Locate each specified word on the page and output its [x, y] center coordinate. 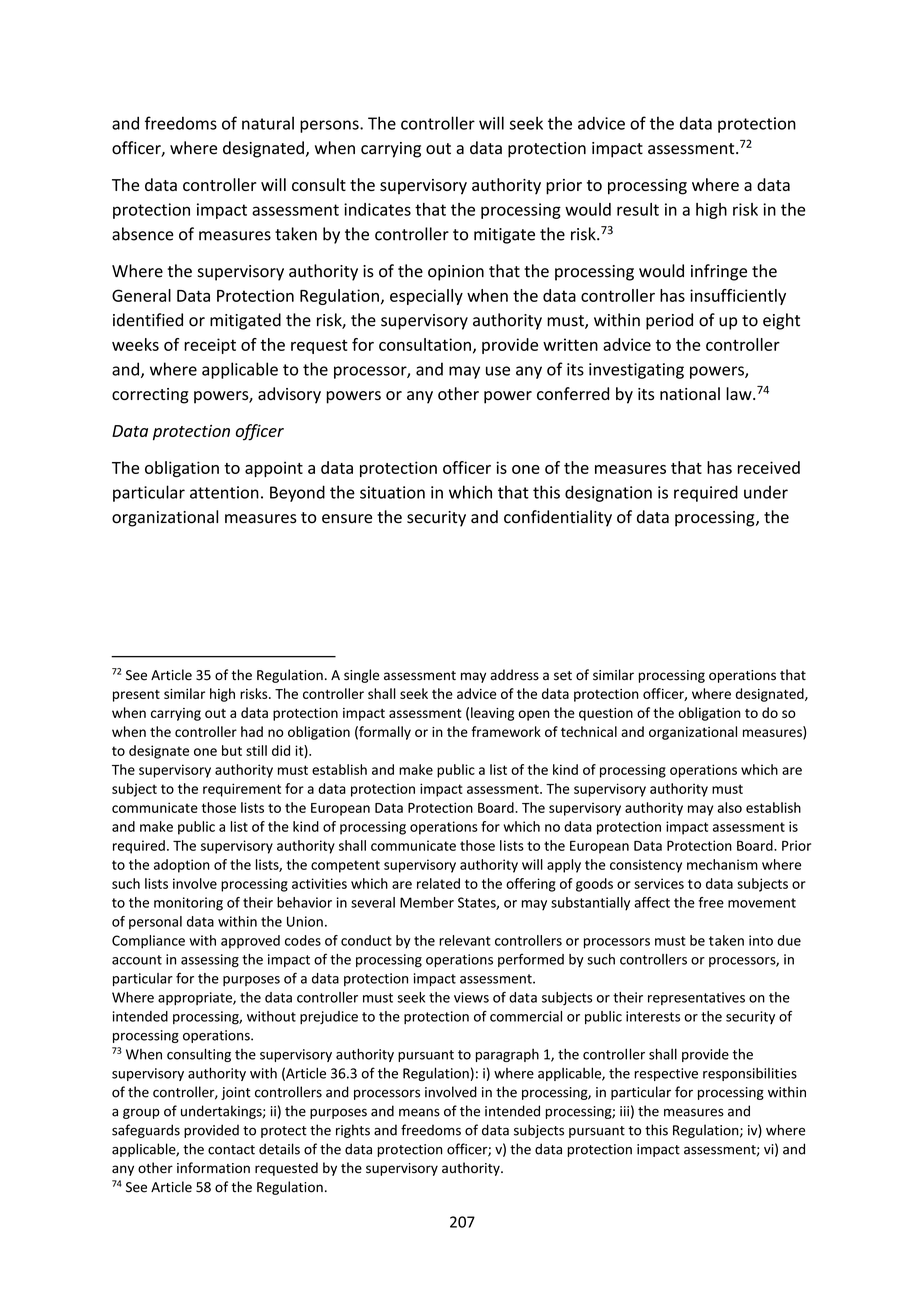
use [498, 371]
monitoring [188, 904]
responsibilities [750, 1074]
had [252, 731]
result [638, 209]
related [438, 883]
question [606, 714]
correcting [150, 396]
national [690, 393]
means [419, 1112]
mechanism [722, 864]
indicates [377, 209]
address [514, 675]
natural [268, 123]
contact [231, 1150]
